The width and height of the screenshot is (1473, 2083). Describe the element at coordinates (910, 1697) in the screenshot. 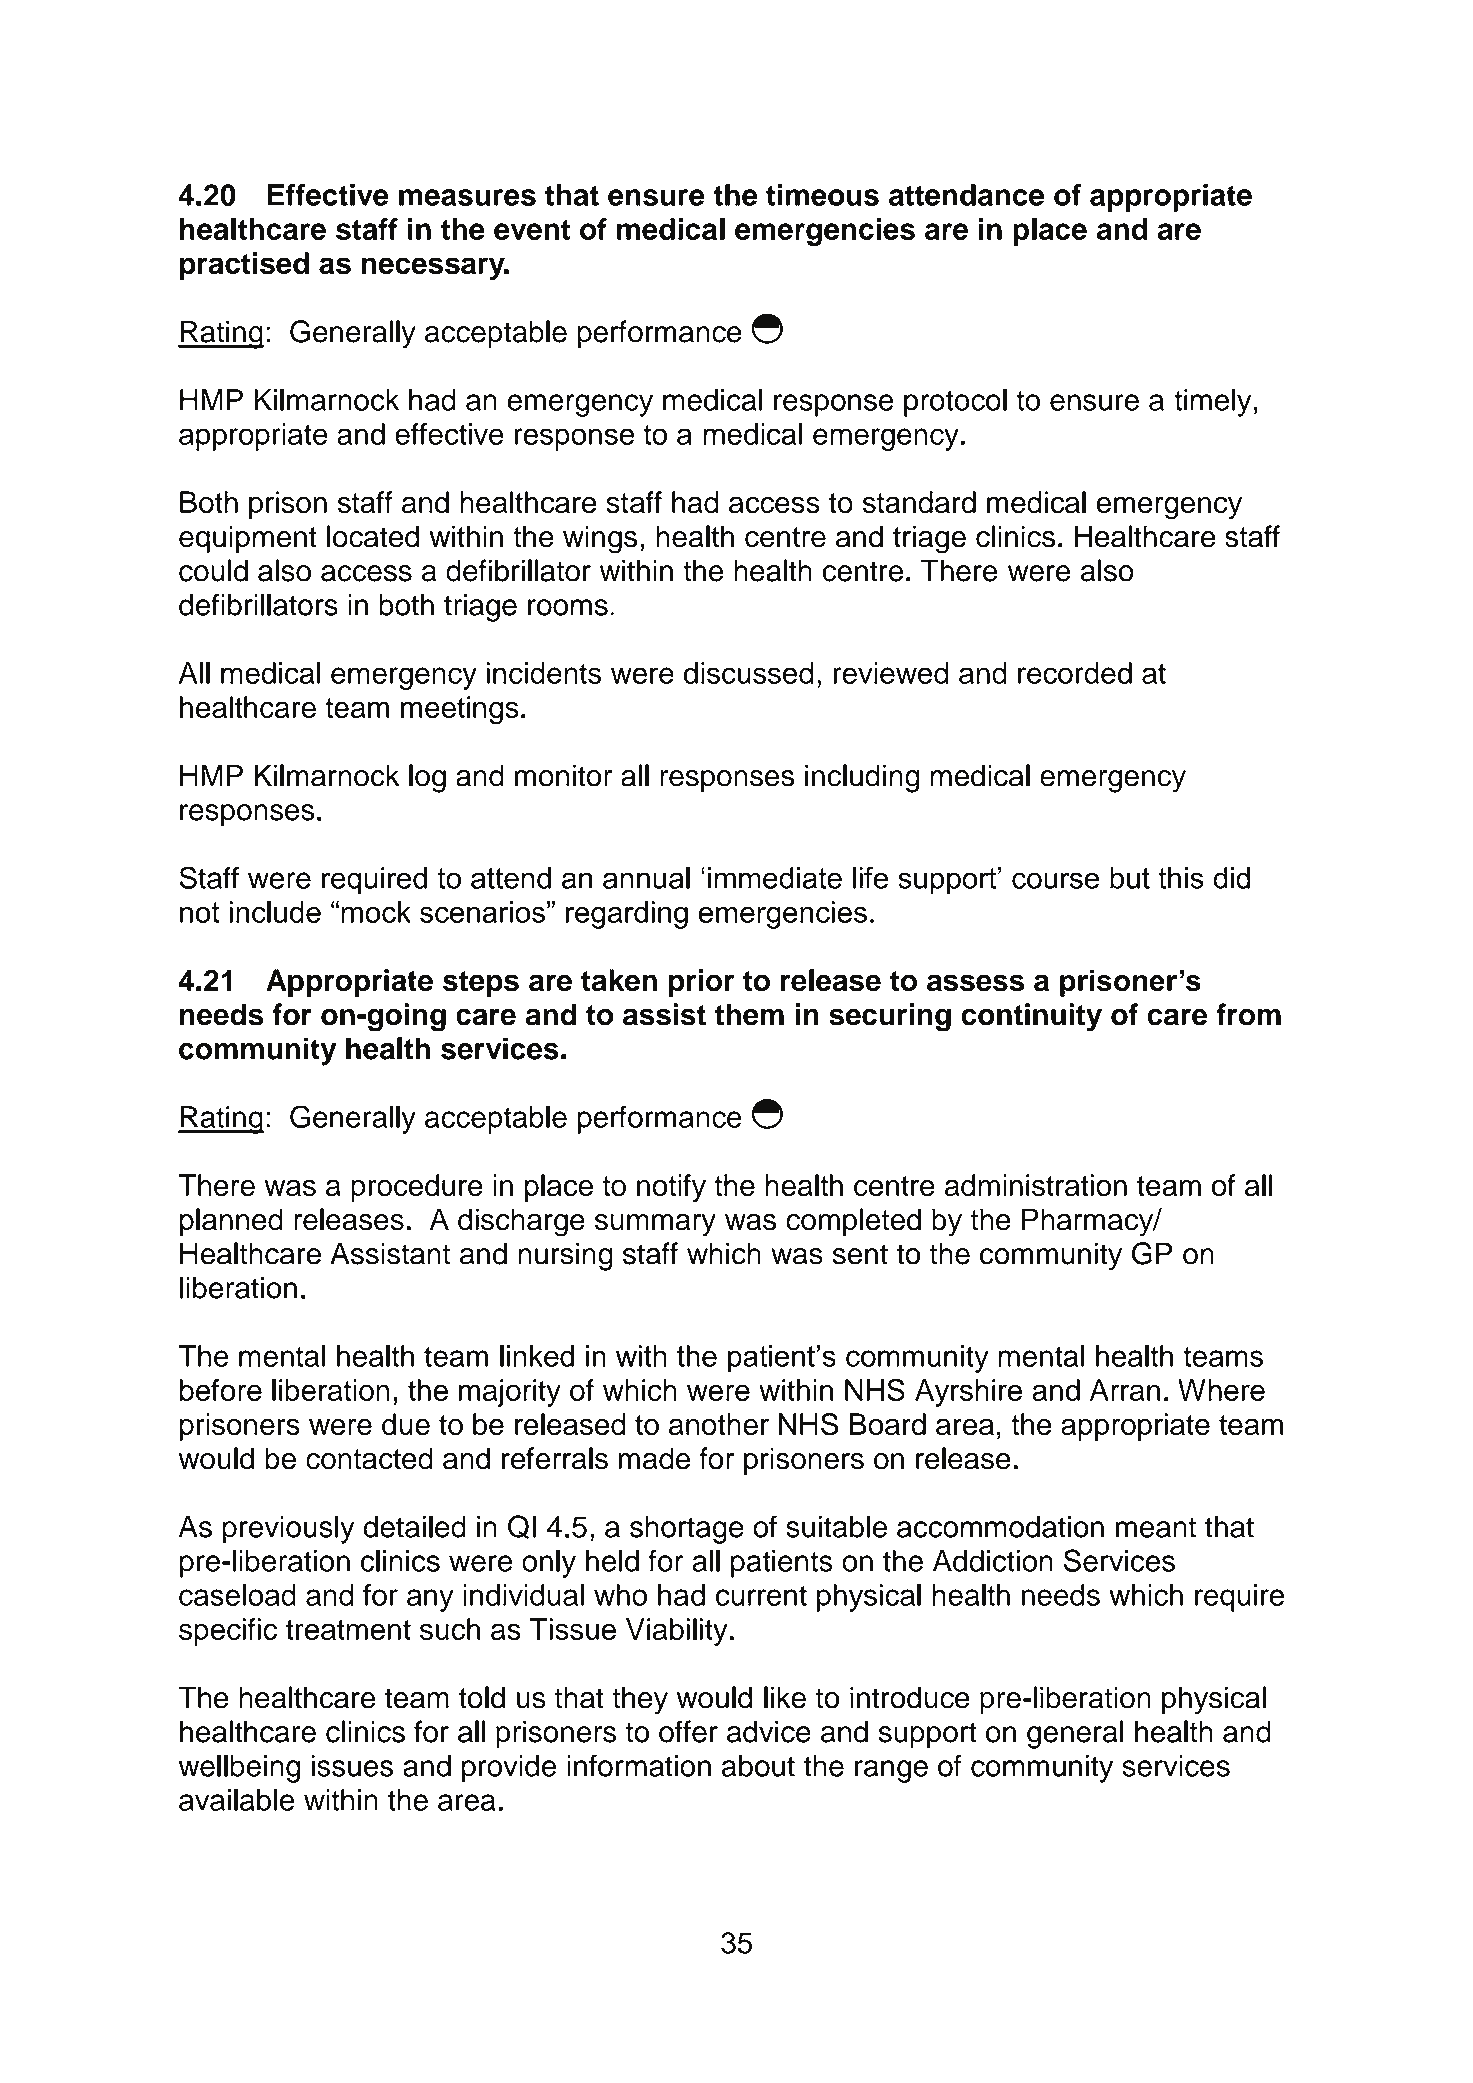

I see `introduce` at that location.
